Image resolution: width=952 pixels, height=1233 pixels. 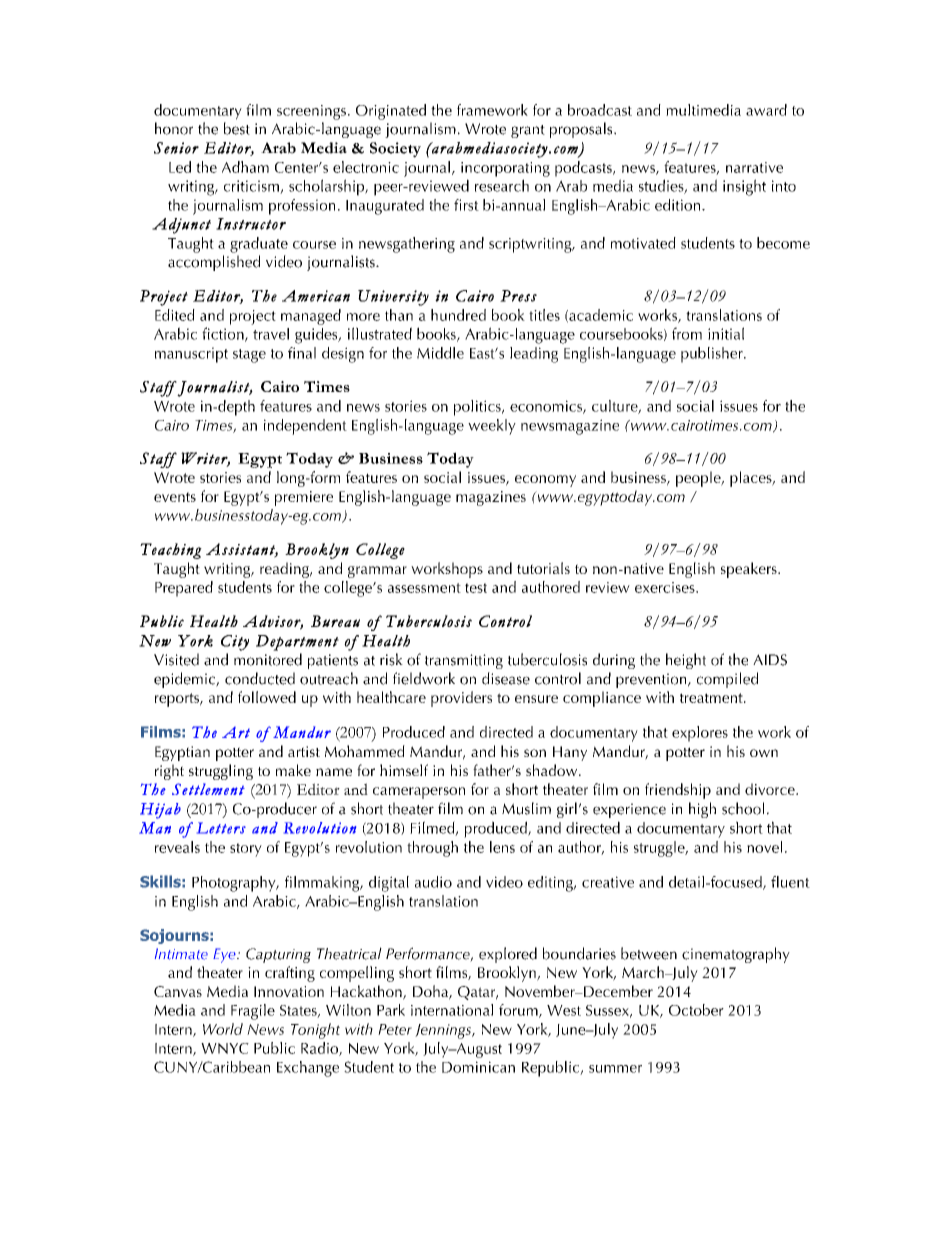 I want to click on best, so click(x=237, y=128).
